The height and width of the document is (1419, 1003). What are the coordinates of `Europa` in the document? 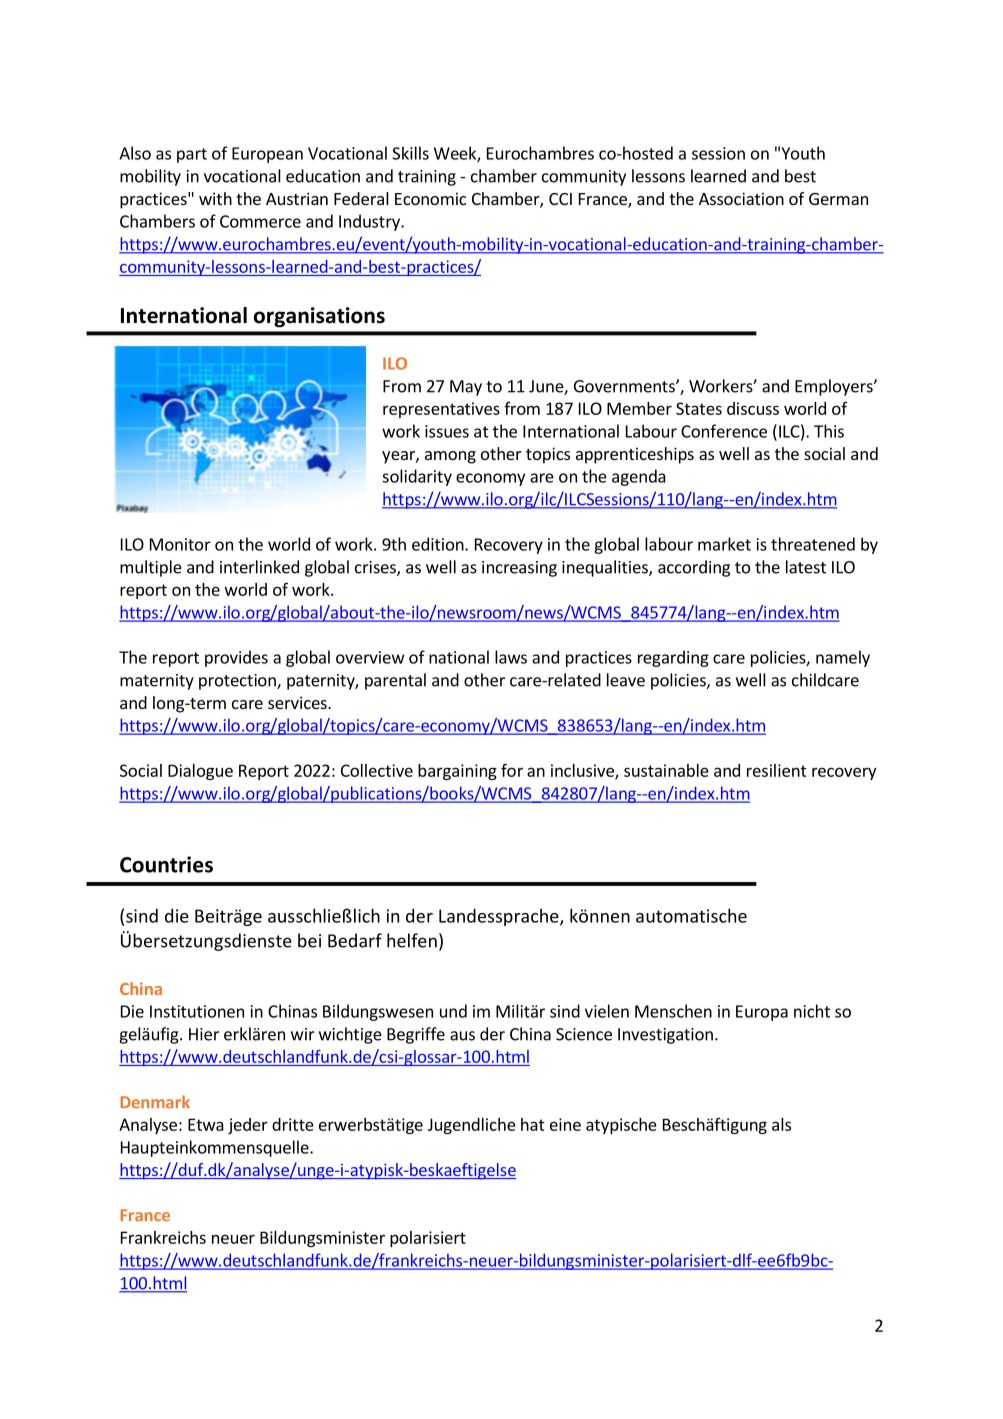 It's located at (762, 1013).
